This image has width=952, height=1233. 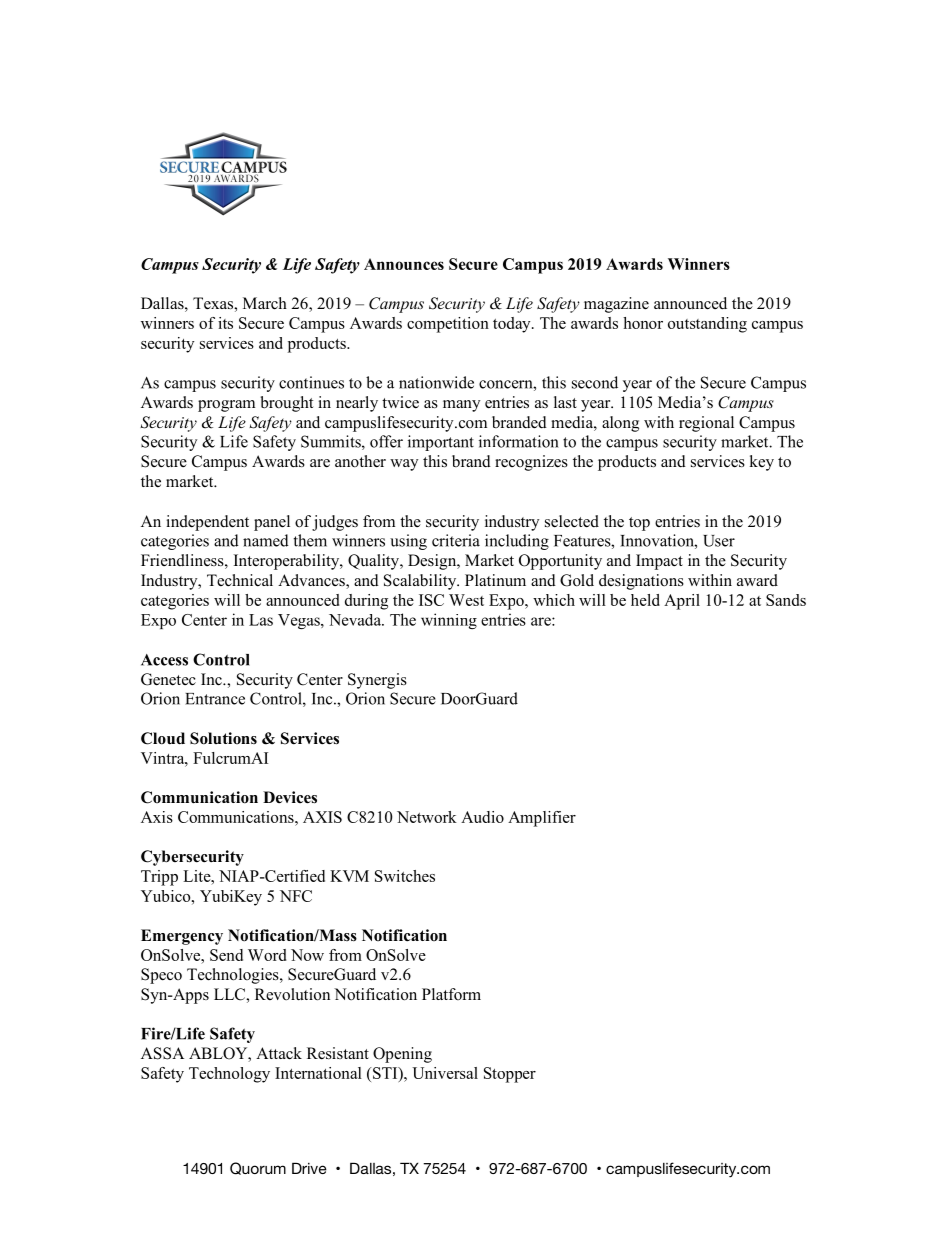 What do you see at coordinates (226, 955) in the image?
I see `Send` at bounding box center [226, 955].
